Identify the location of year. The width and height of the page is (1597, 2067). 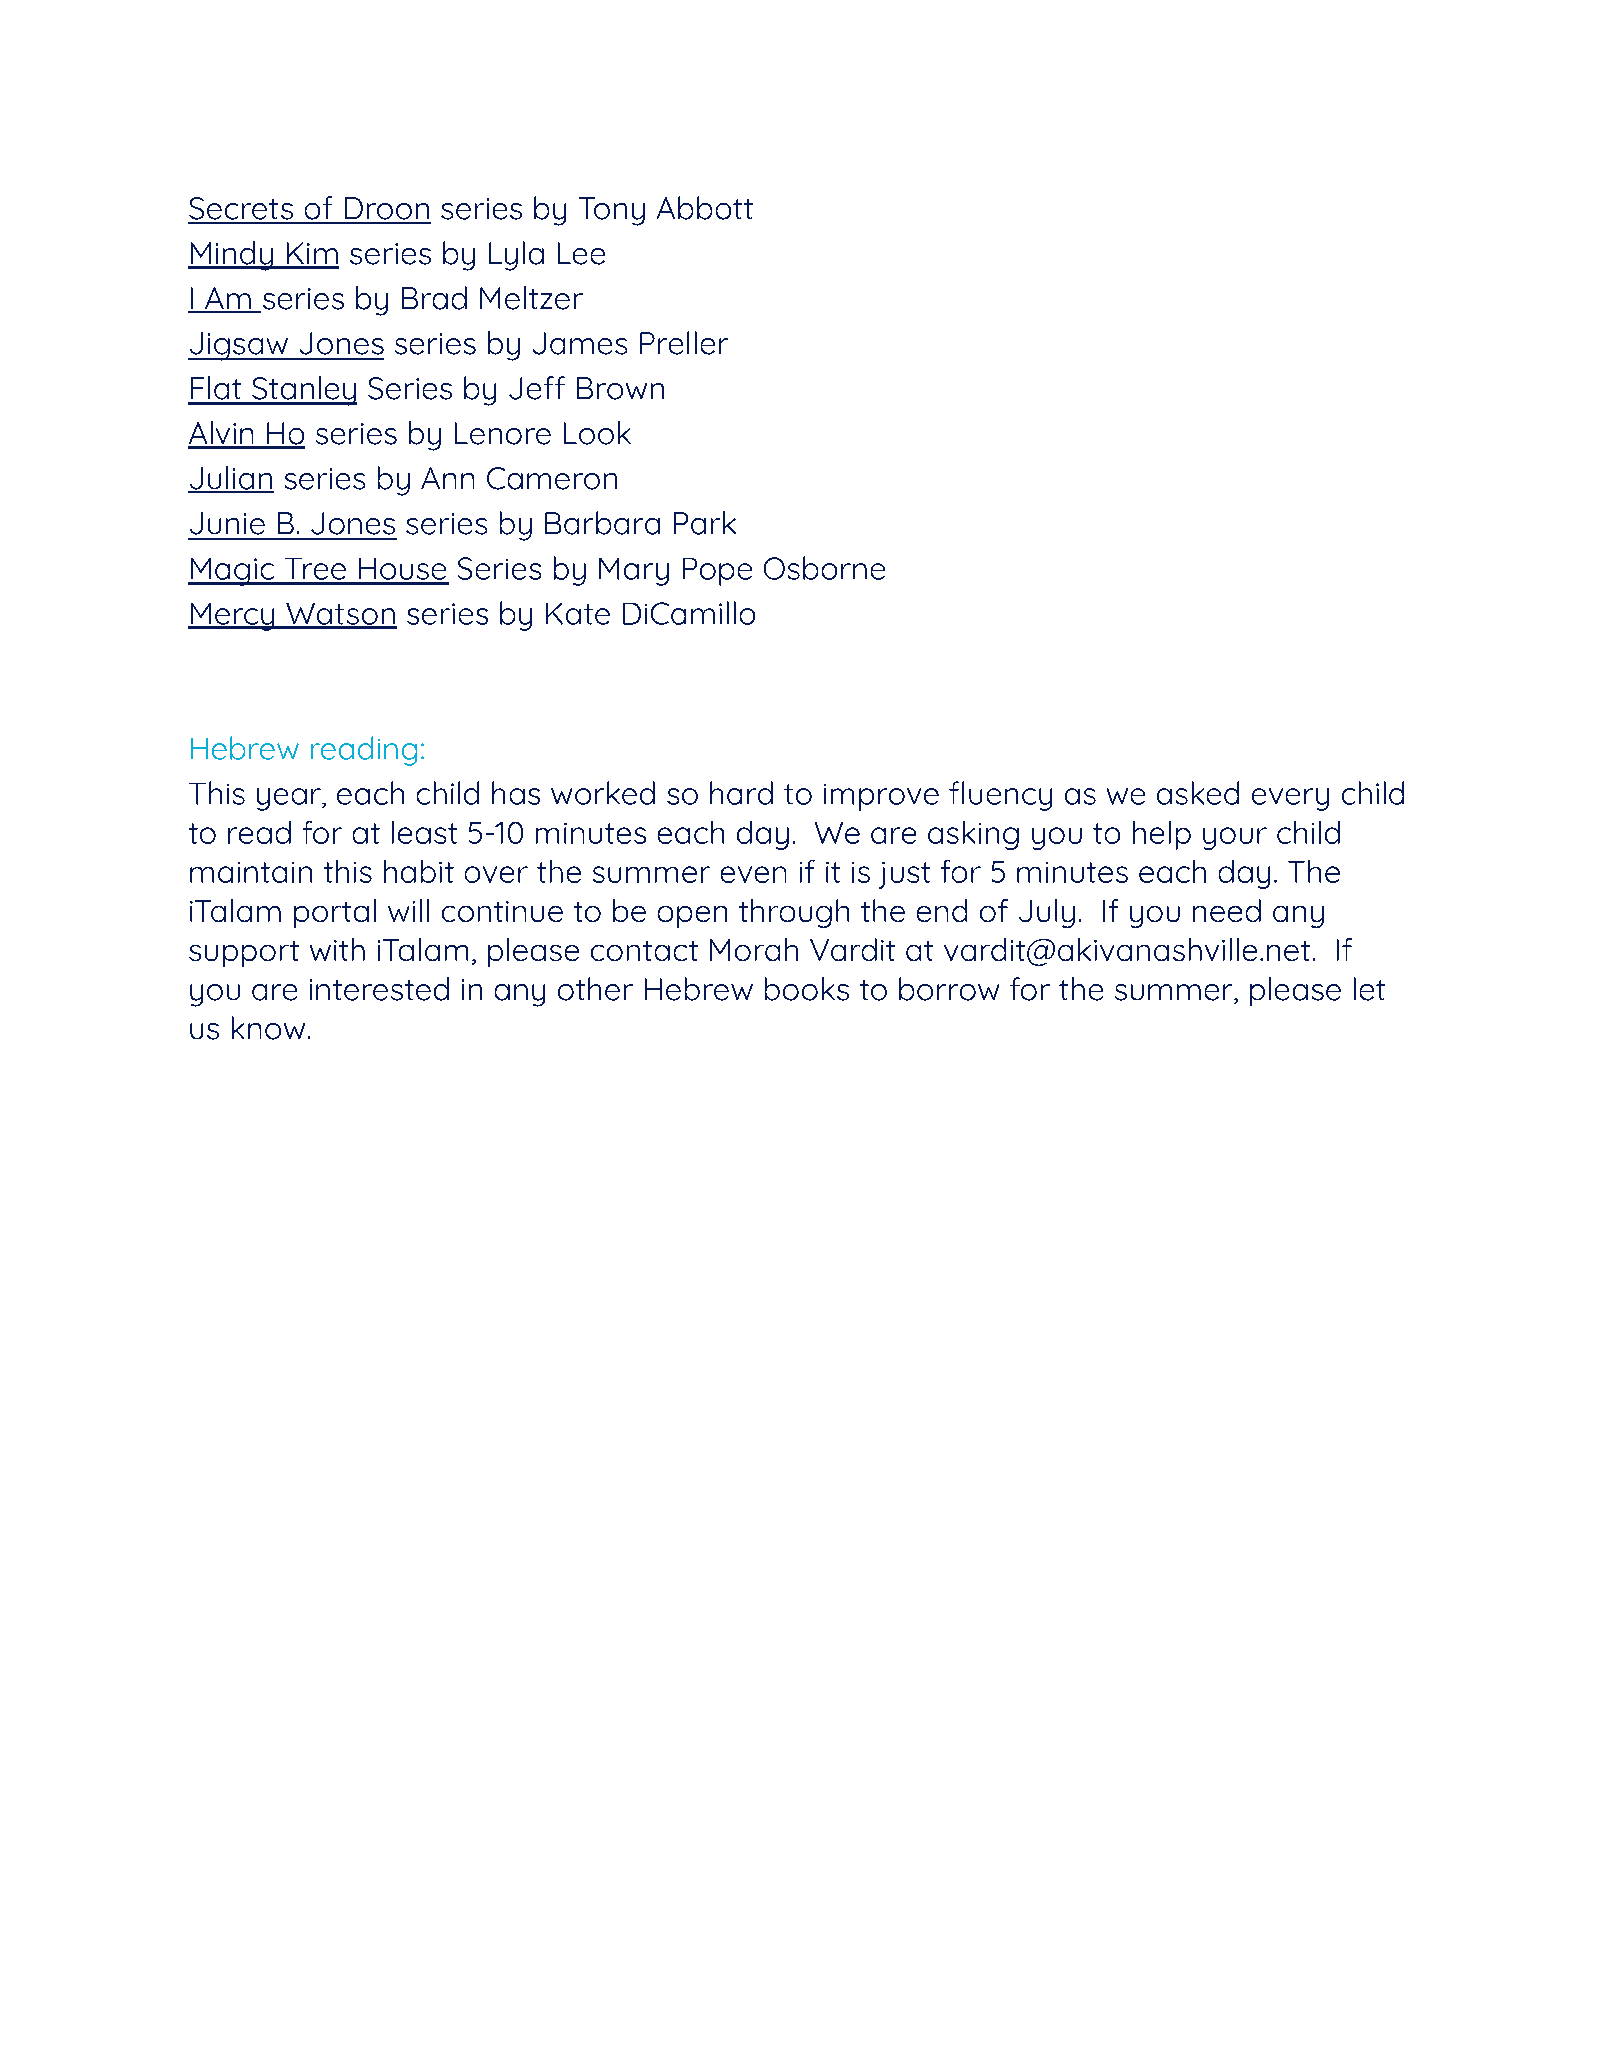
(290, 799).
